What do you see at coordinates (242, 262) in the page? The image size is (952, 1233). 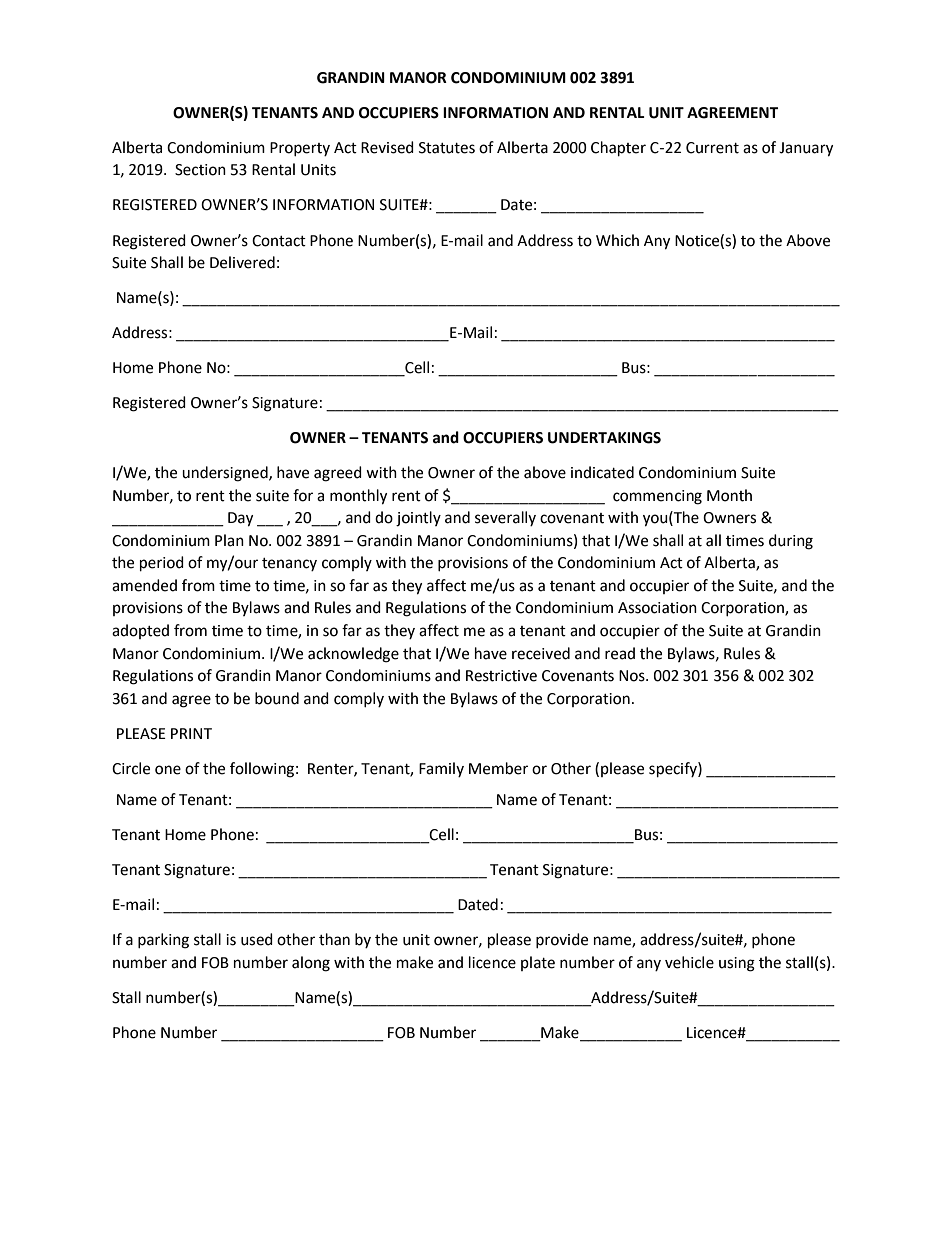 I see `Delivered` at bounding box center [242, 262].
